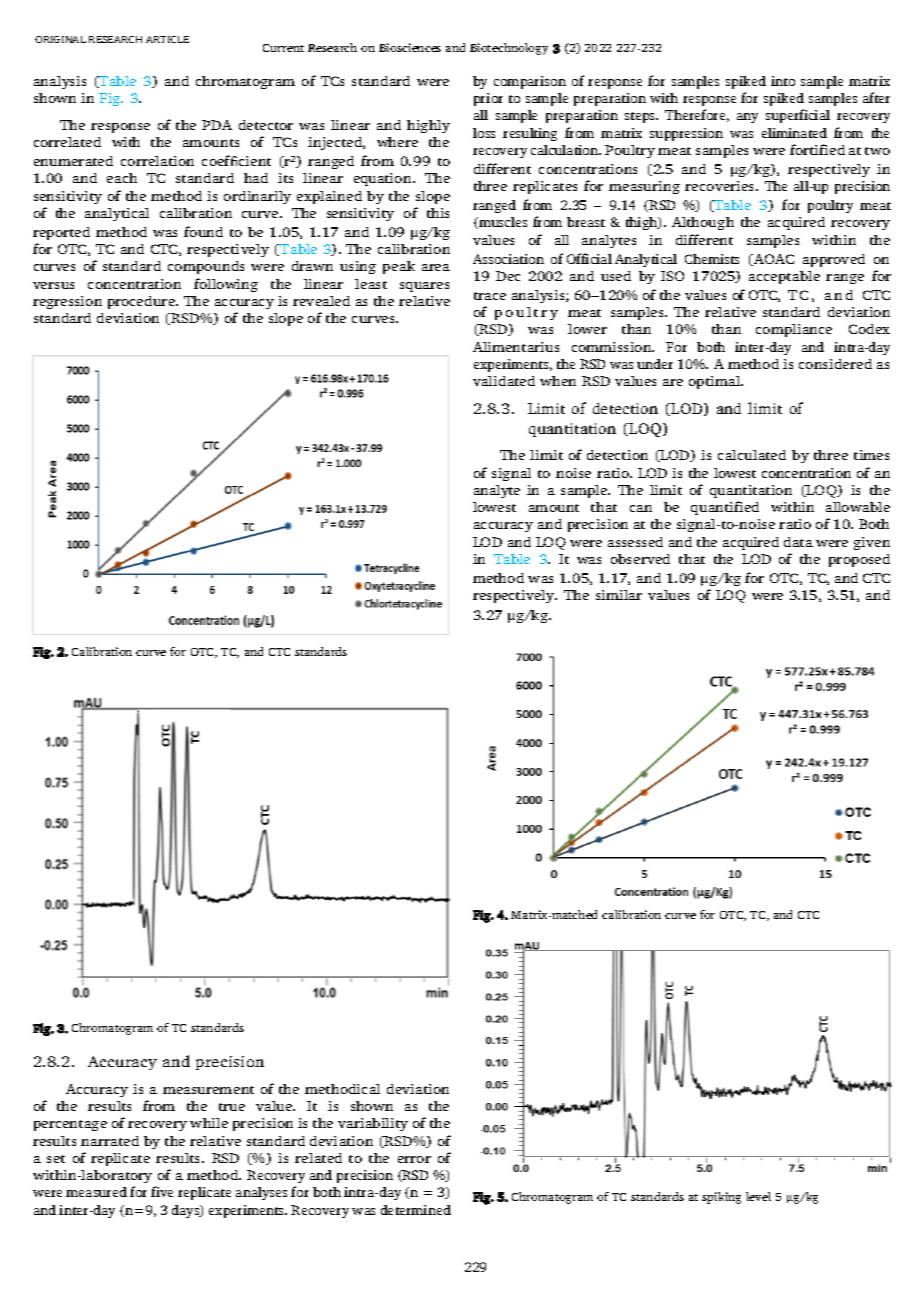  Describe the element at coordinates (162, 1191) in the page. I see `five` at that location.
